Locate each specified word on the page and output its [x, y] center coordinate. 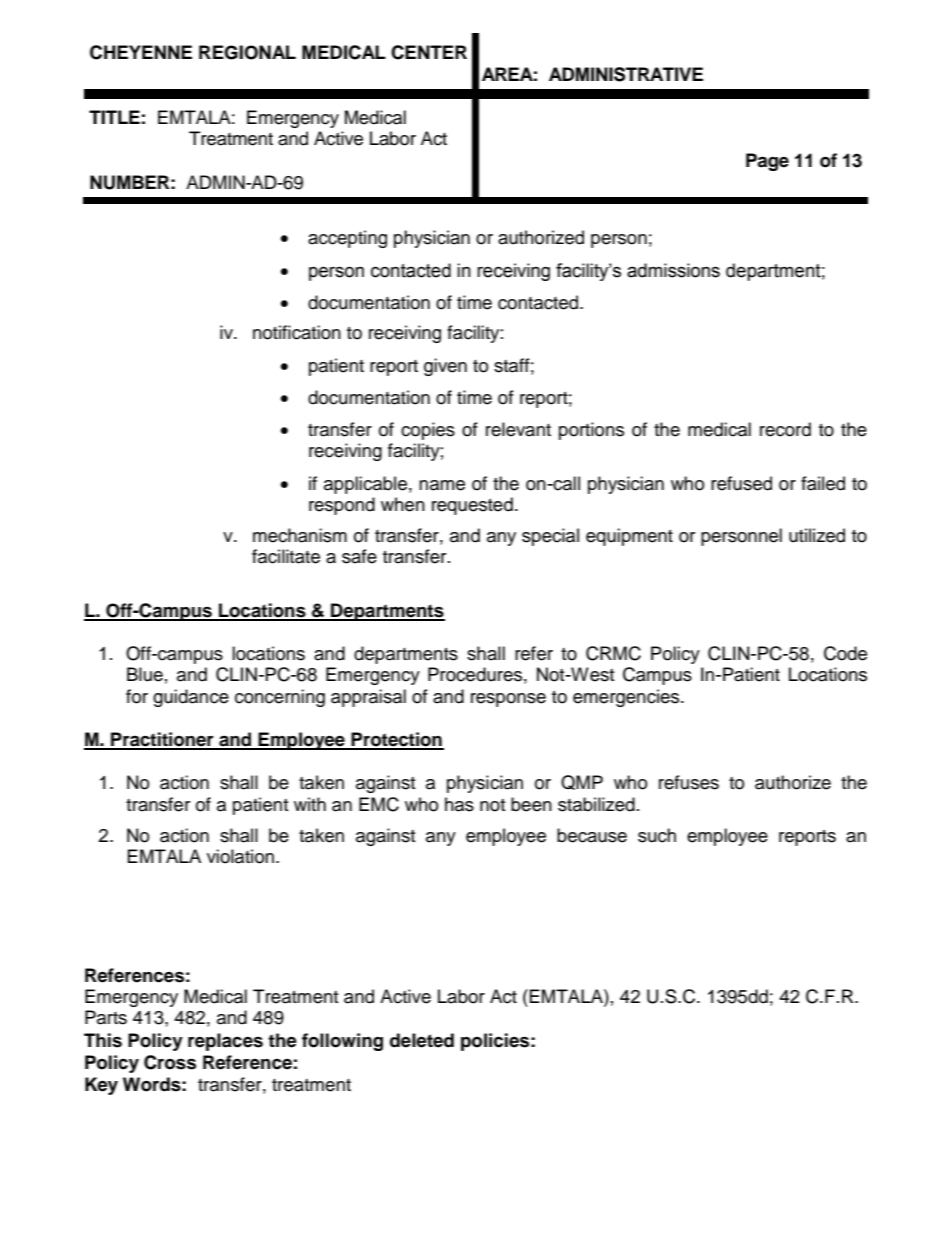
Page [767, 162]
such [657, 835]
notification [297, 332]
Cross [170, 1062]
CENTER [429, 52]
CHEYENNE [141, 52]
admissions [673, 270]
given [445, 367]
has [459, 804]
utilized [817, 535]
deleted [422, 1040]
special [550, 537]
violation [240, 856]
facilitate [286, 556]
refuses [689, 782]
